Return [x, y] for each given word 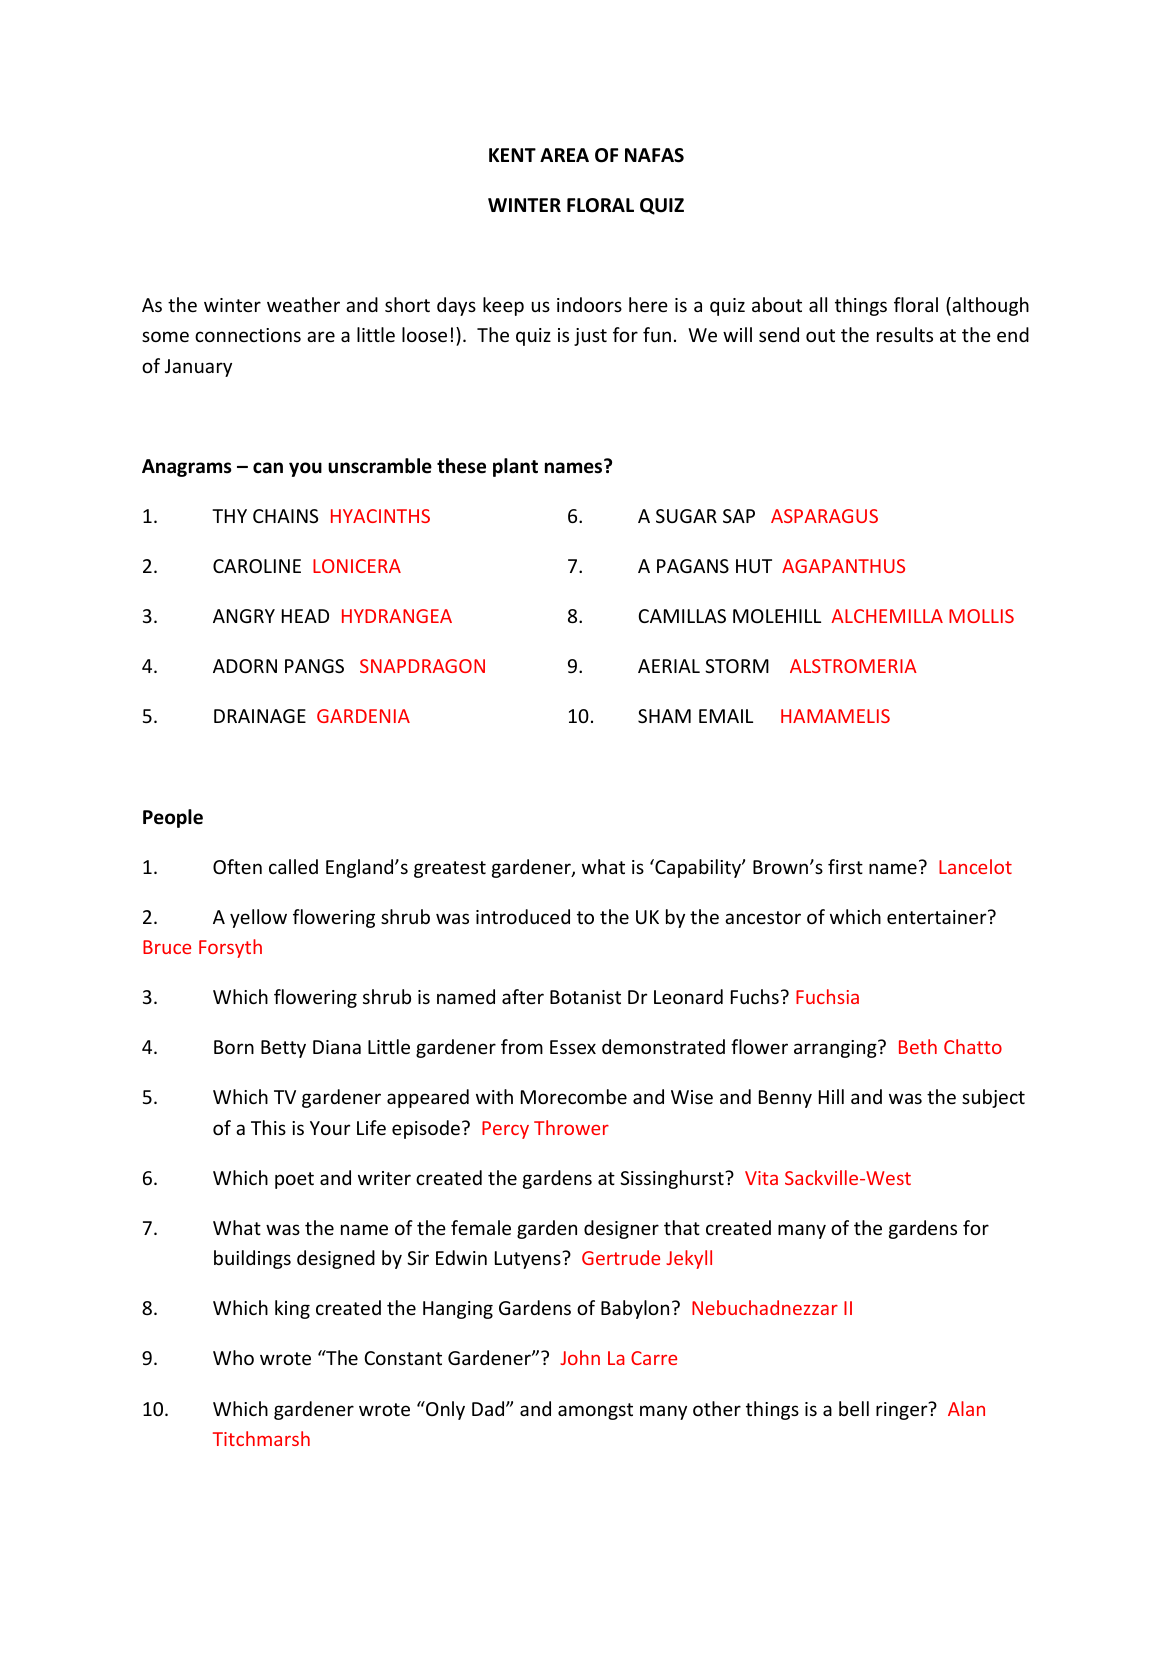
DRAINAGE [260, 716]
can [268, 468]
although [989, 306]
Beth [918, 1046]
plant [515, 467]
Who [233, 1357]
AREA [564, 155]
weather [303, 304]
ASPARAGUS [824, 516]
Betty [283, 1049]
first [845, 866]
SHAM [664, 716]
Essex [573, 1047]
